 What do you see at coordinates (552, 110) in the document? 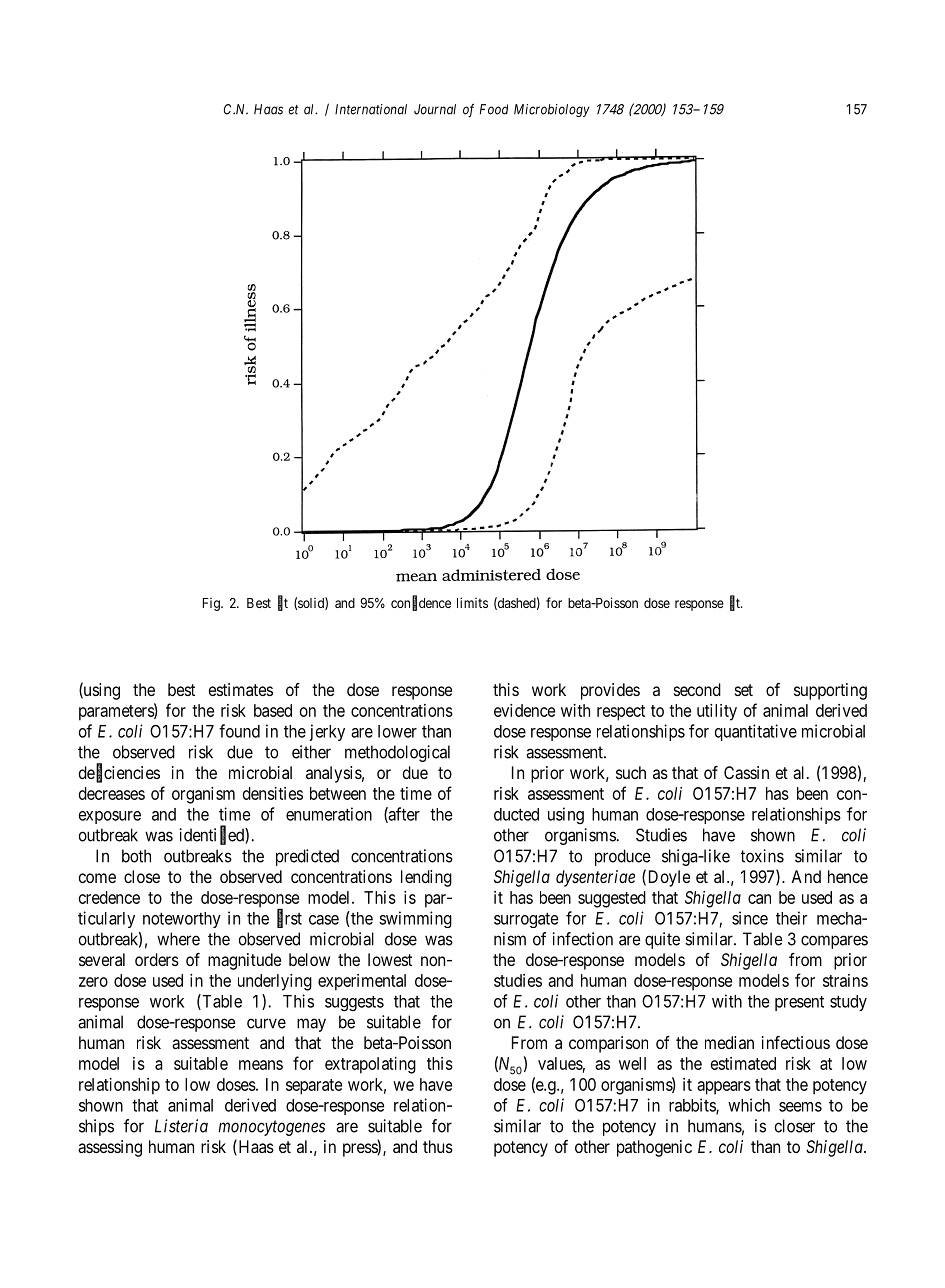
I see `Microbiology` at bounding box center [552, 110].
